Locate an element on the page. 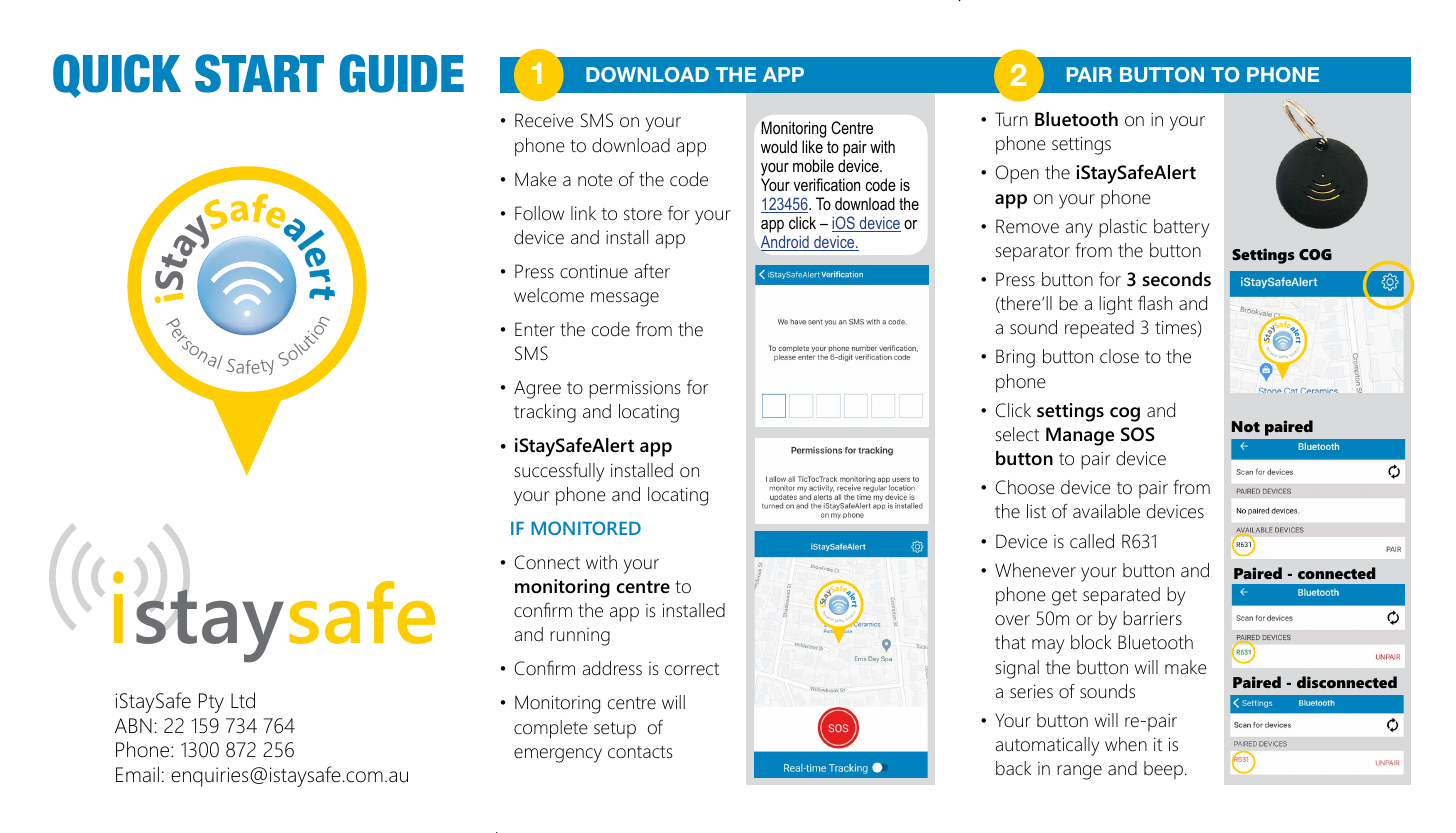 Image resolution: width=1456 pixels, height=833 pixels. running is located at coordinates (580, 637).
